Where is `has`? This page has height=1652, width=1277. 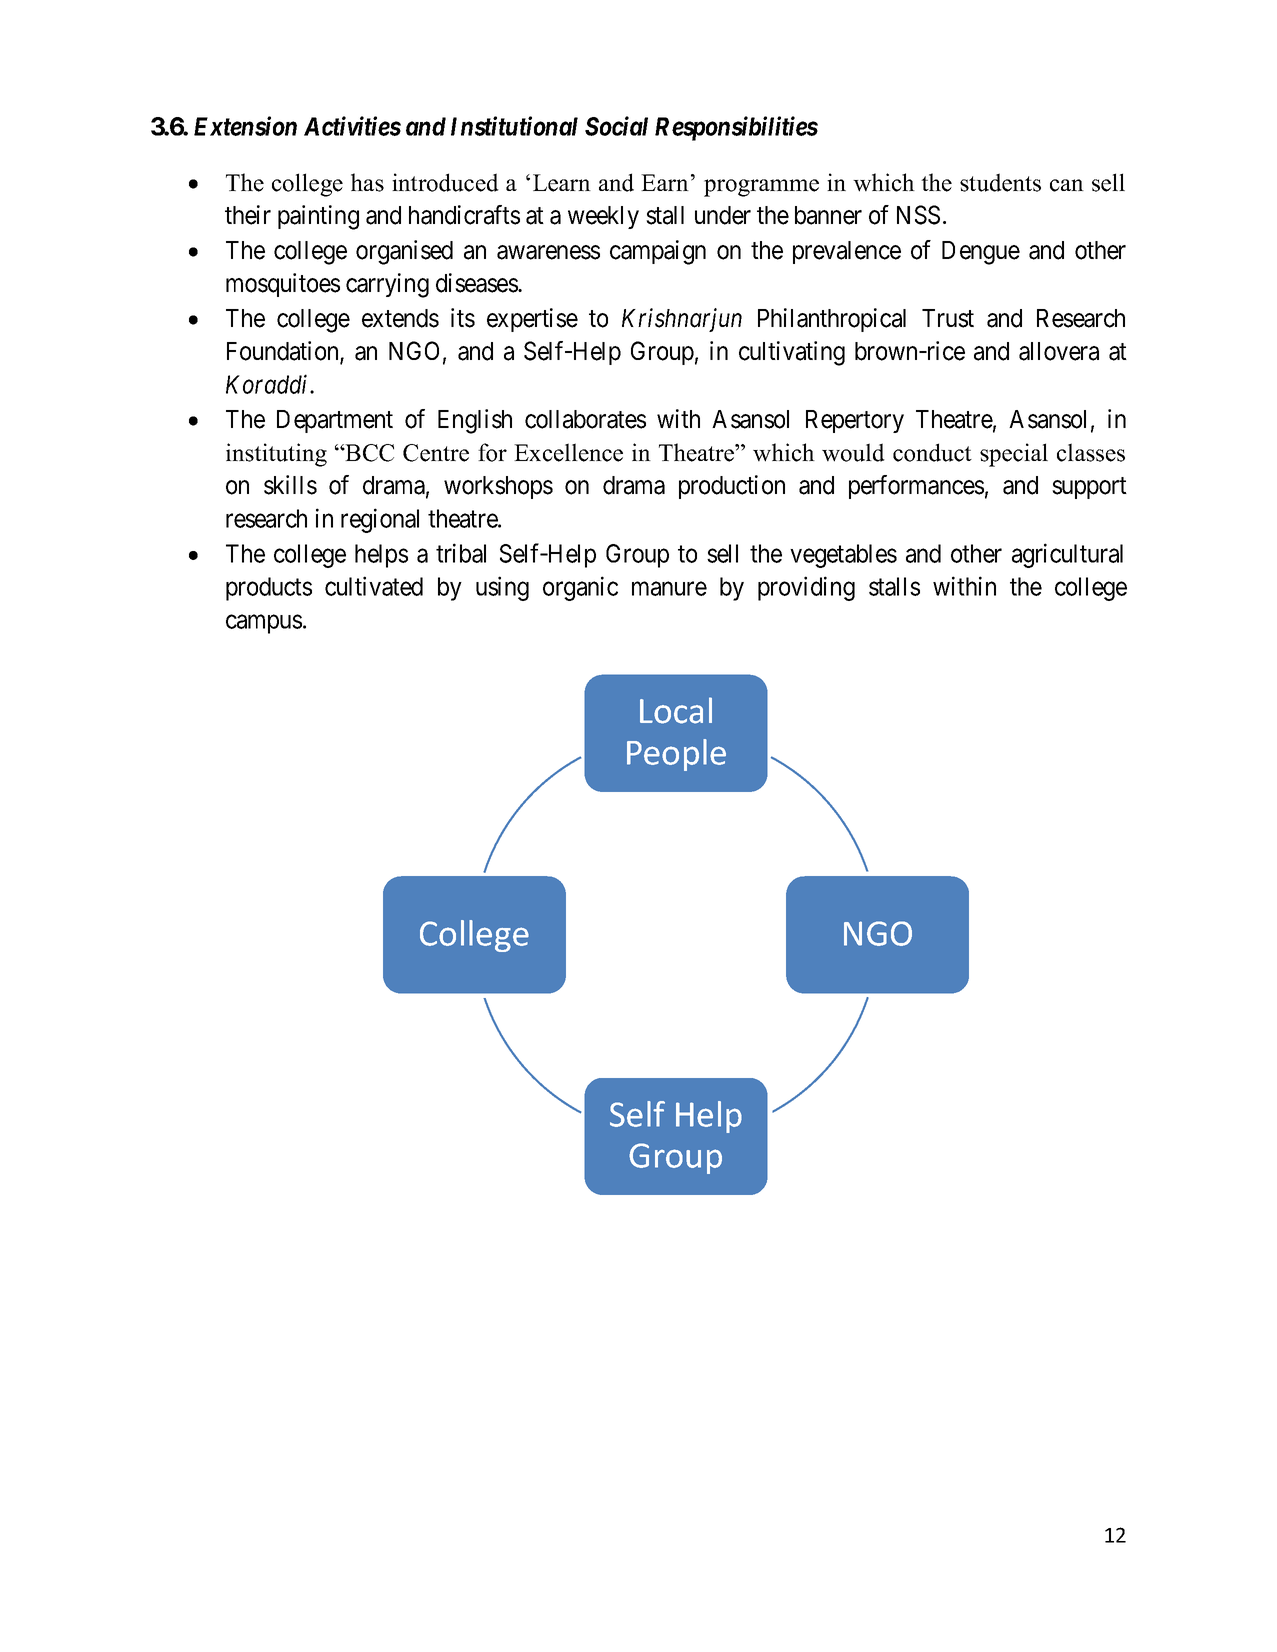
has is located at coordinates (367, 182).
